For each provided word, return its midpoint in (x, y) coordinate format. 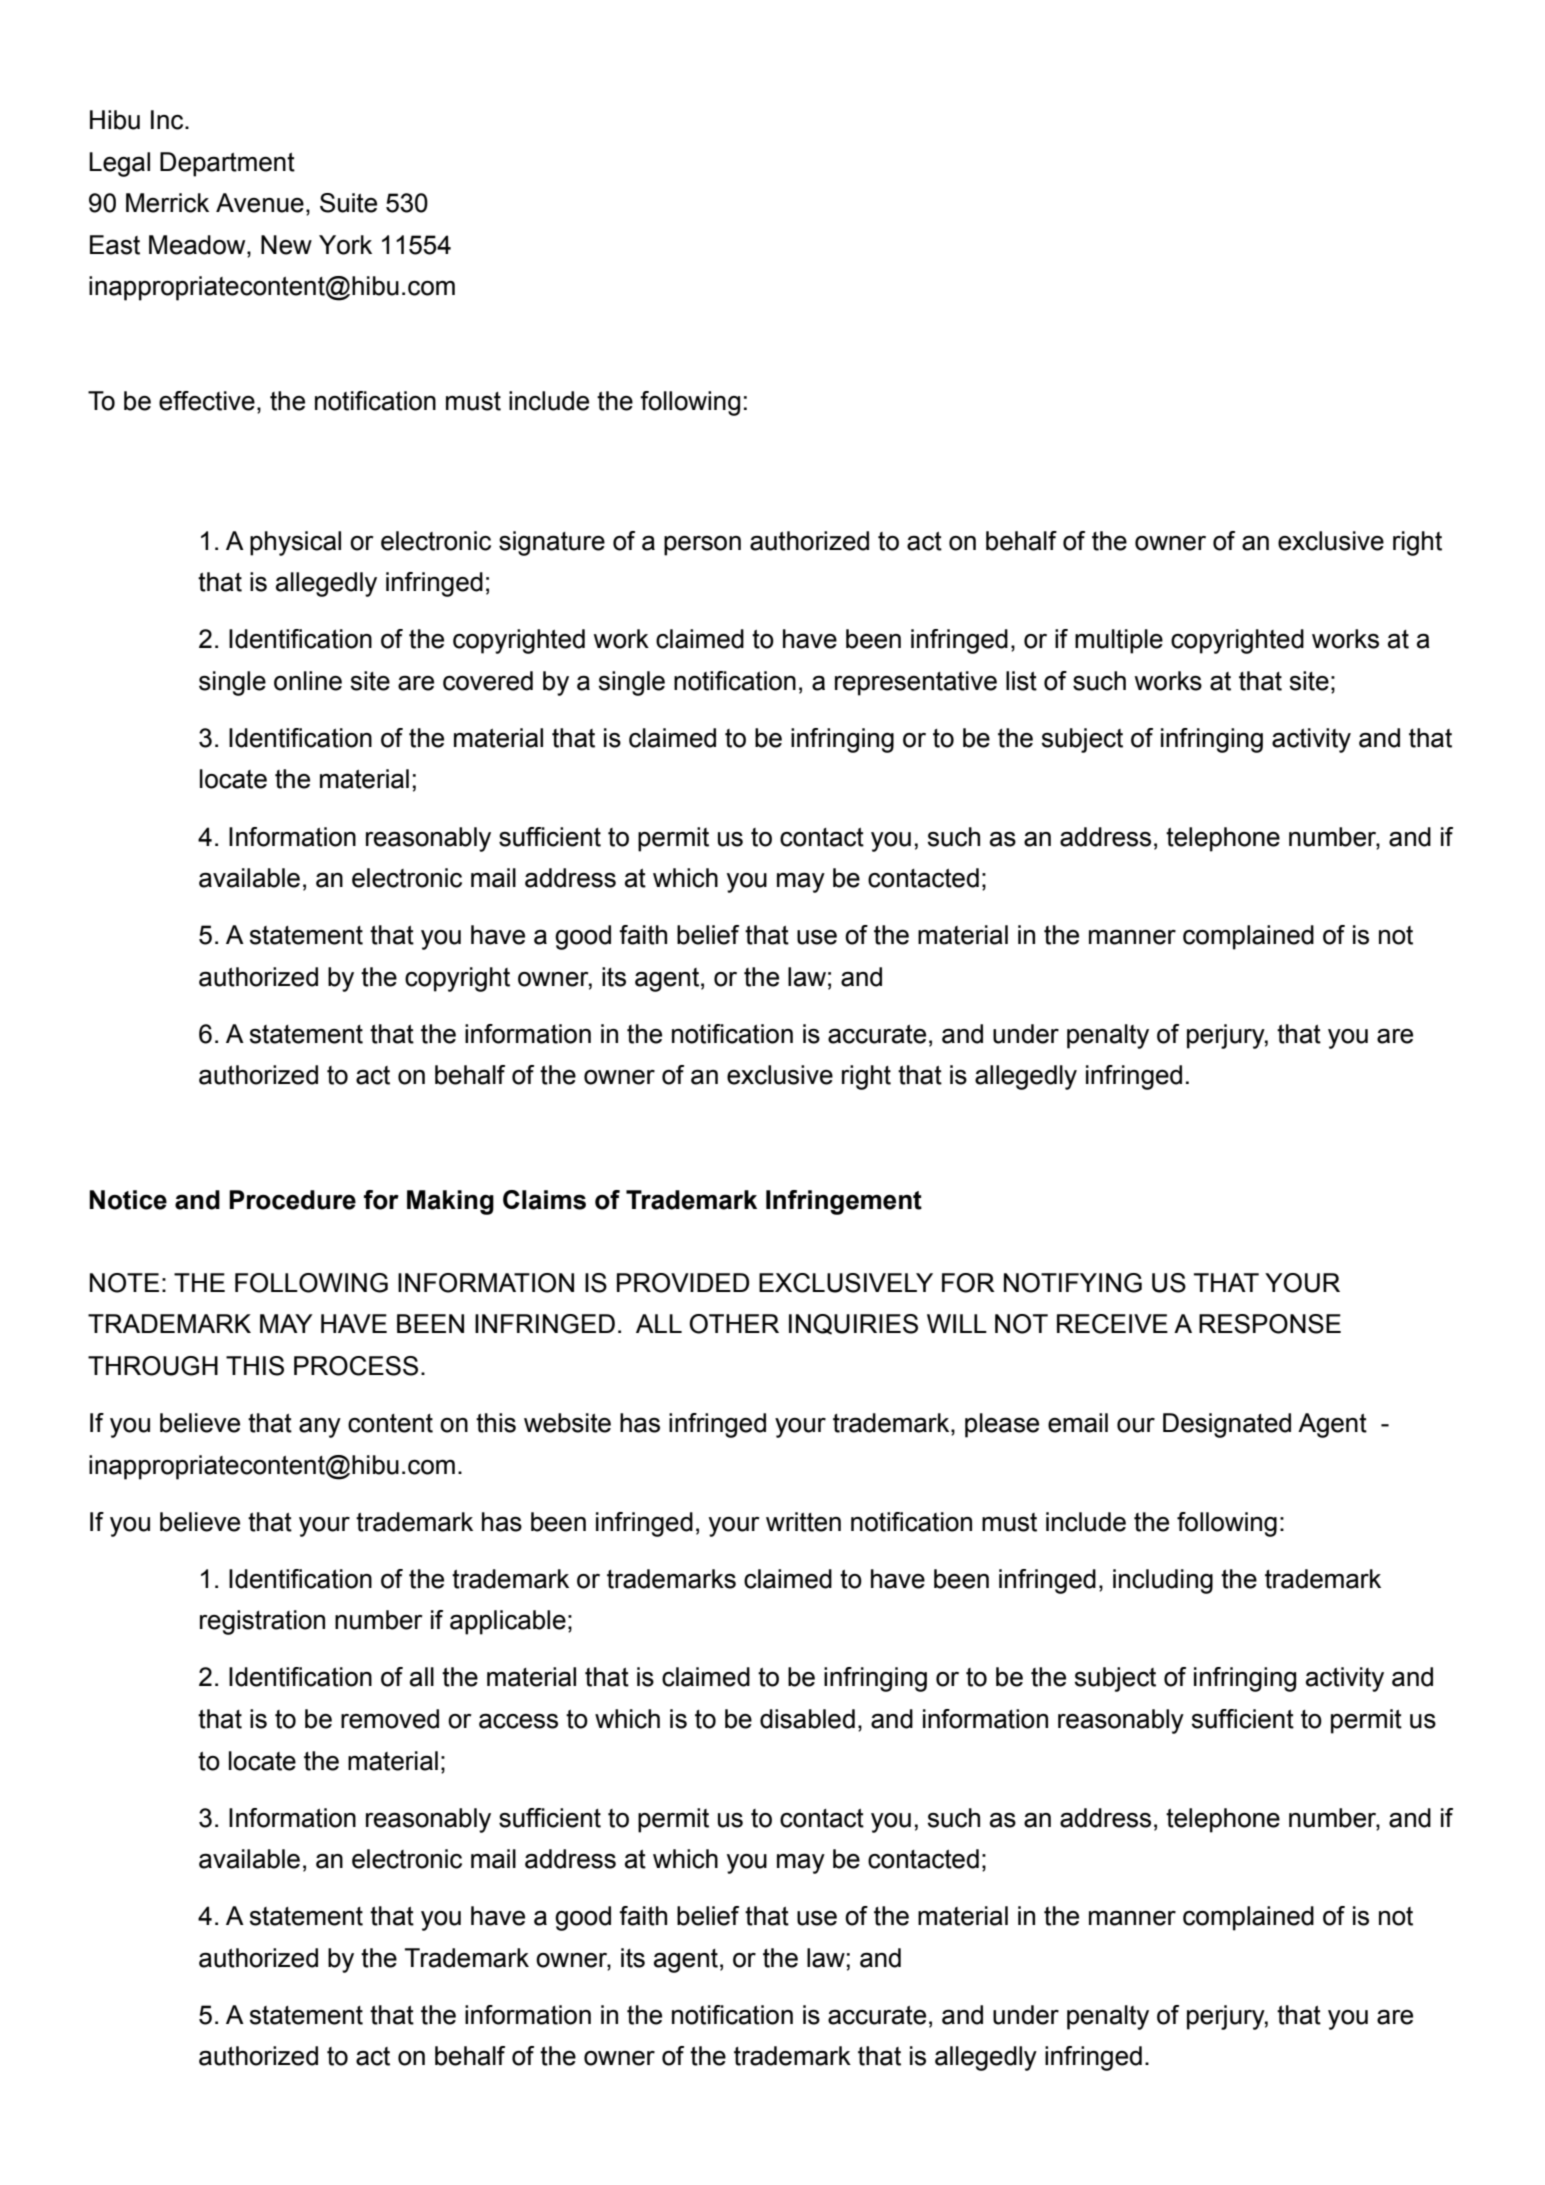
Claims (544, 1200)
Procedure (292, 1200)
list (1021, 681)
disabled (807, 1719)
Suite (348, 203)
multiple (1119, 641)
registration (262, 1622)
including (1163, 1581)
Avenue (260, 203)
